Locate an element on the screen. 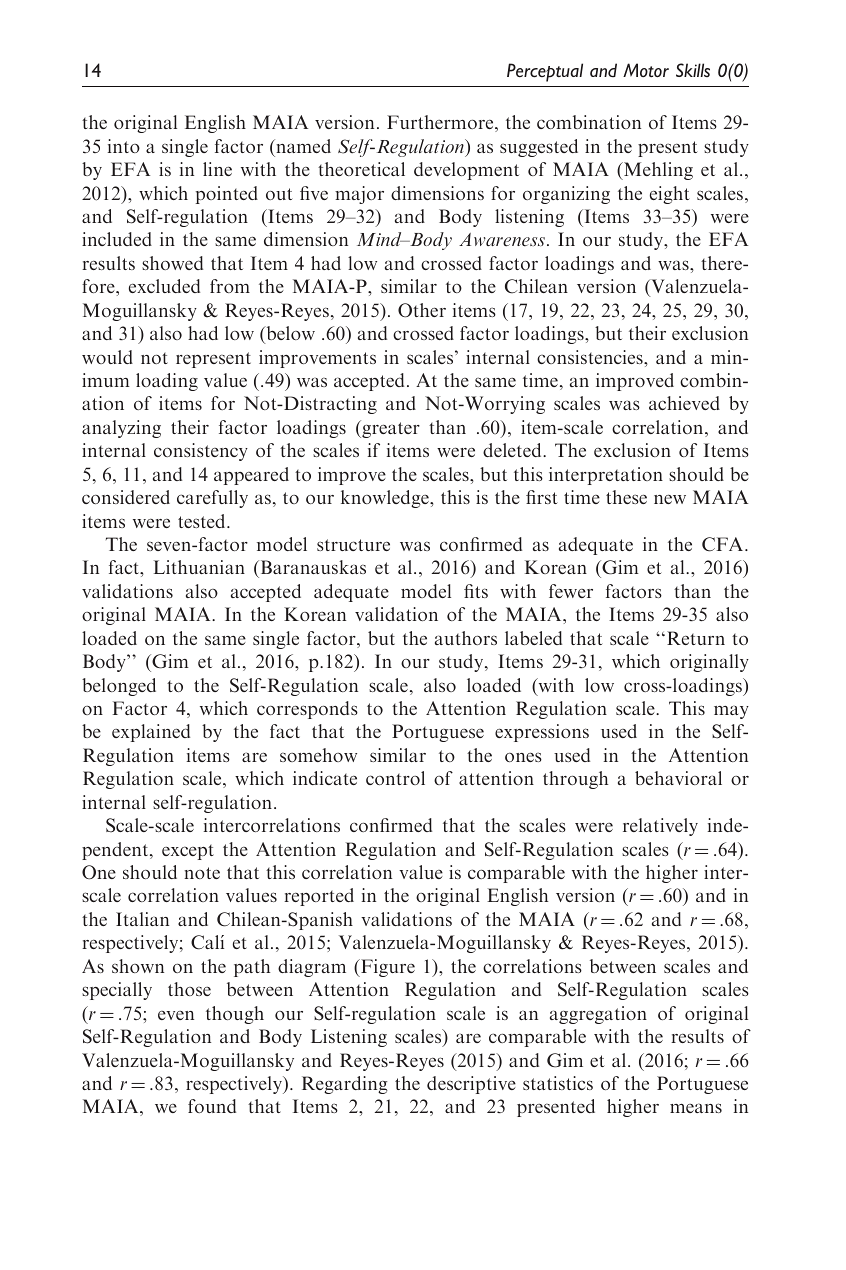 This screenshot has height=1270, width=846. new is located at coordinates (670, 499).
